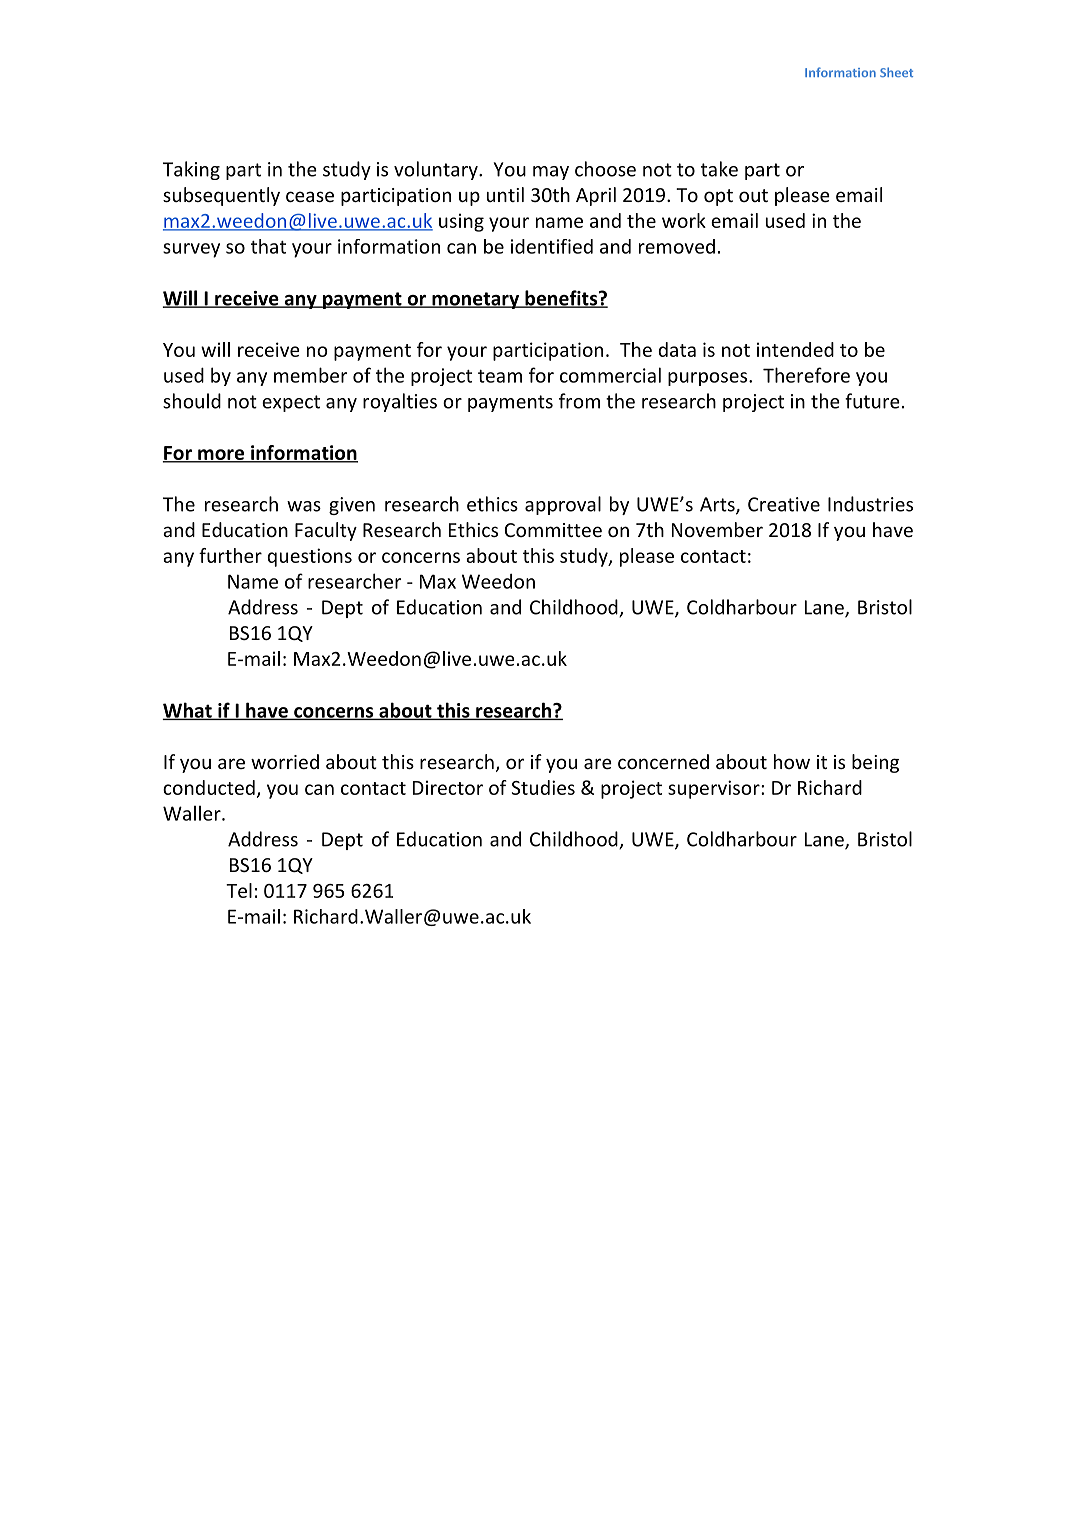 The image size is (1077, 1523). What do you see at coordinates (896, 72) in the image?
I see `Sheet` at bounding box center [896, 72].
